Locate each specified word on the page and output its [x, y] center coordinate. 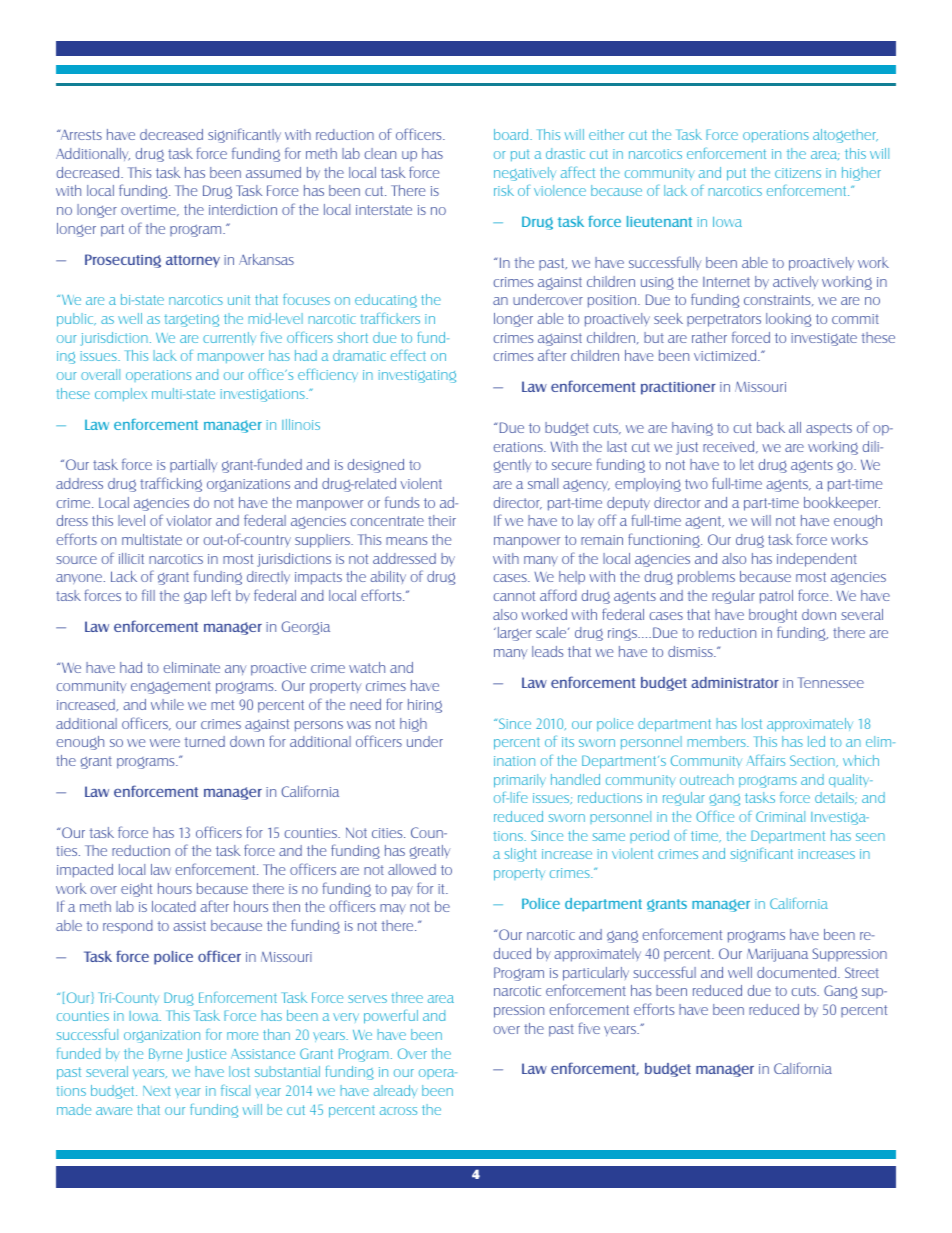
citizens [798, 173]
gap [195, 598]
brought [773, 616]
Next [156, 1091]
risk [504, 190]
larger [513, 634]
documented [798, 972]
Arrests [80, 134]
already [396, 1091]
